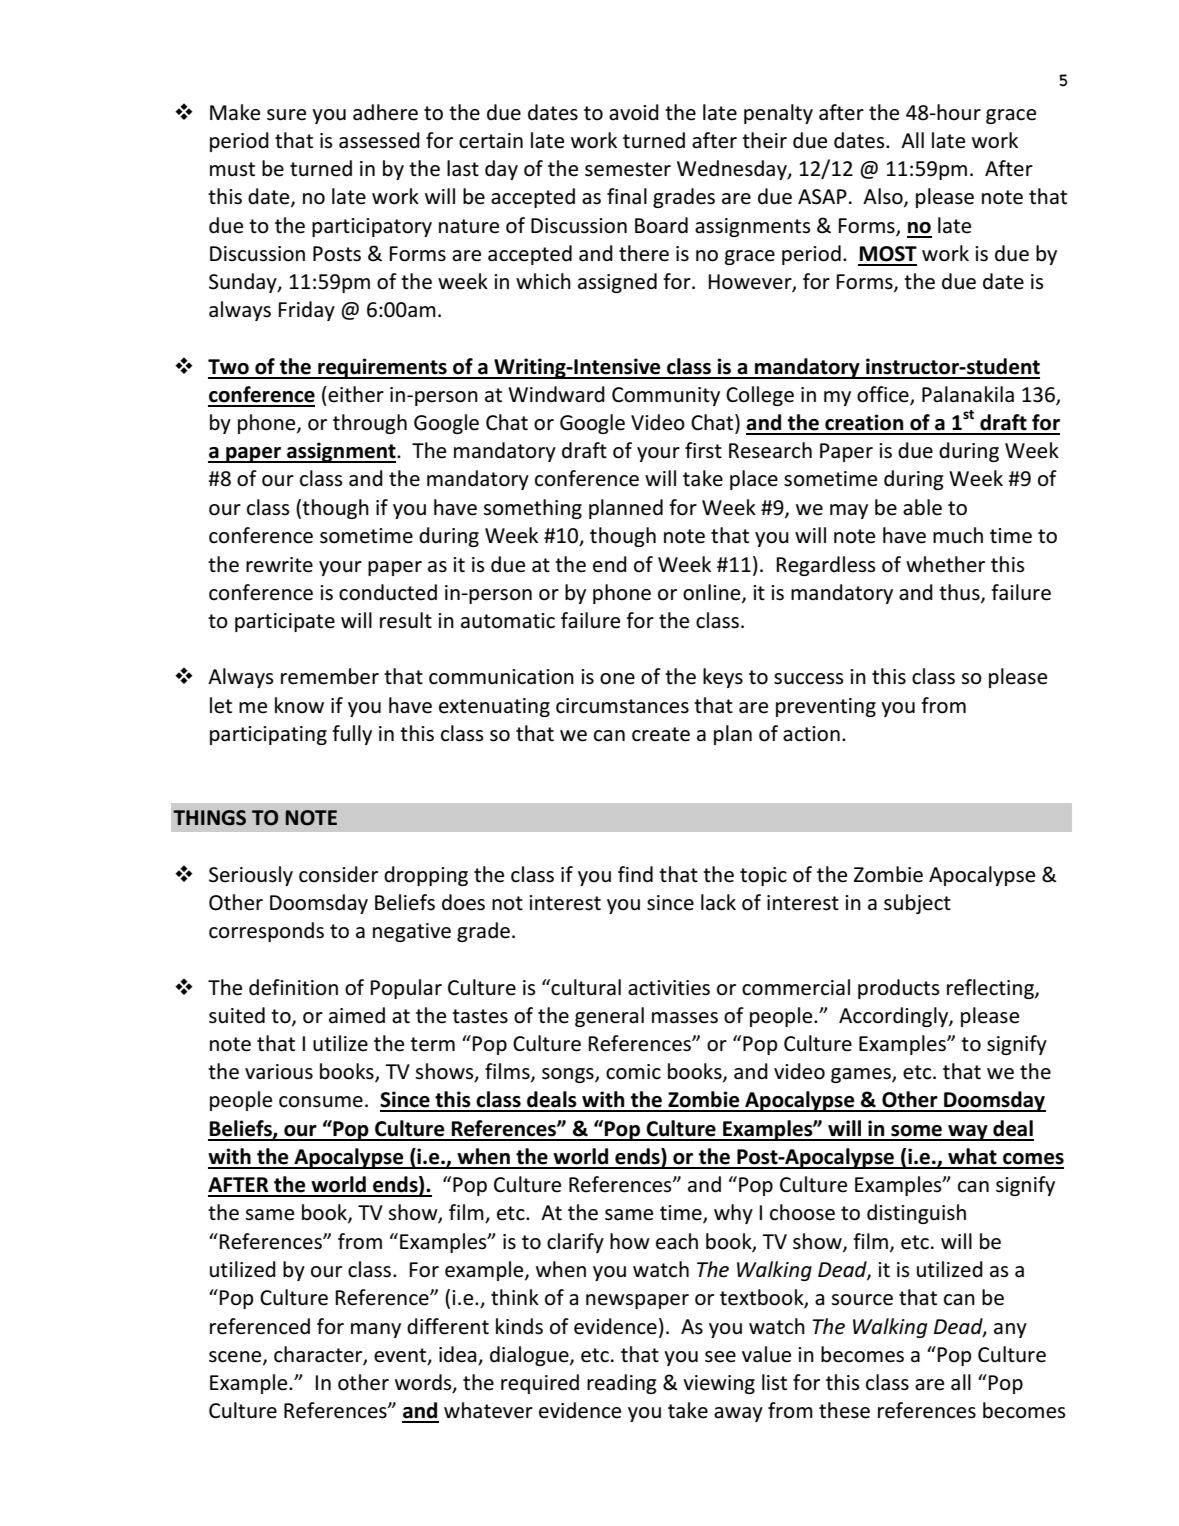  Describe the element at coordinates (622, 1384) in the screenshot. I see `reading` at that location.
